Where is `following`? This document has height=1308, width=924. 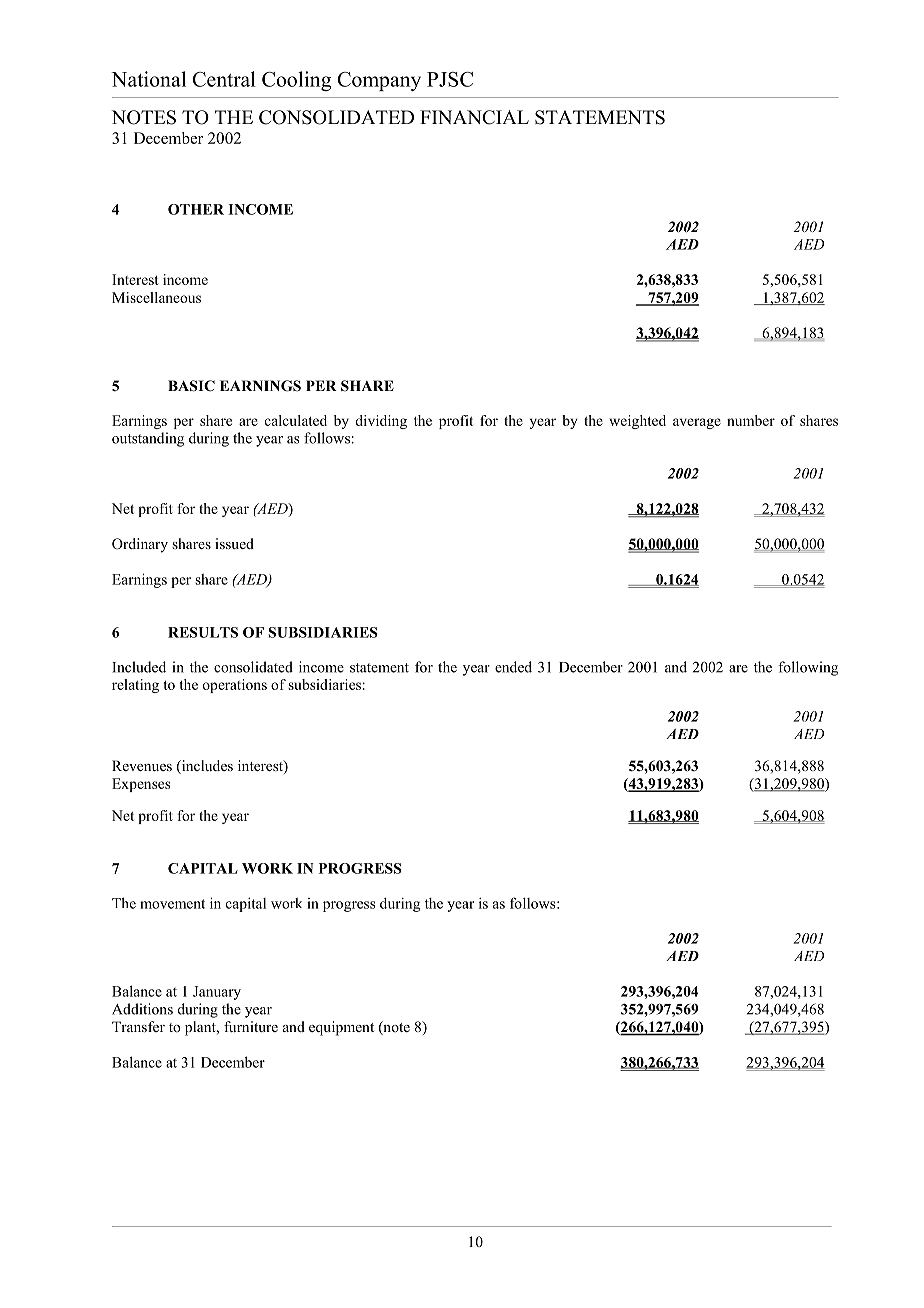
following is located at coordinates (808, 668).
